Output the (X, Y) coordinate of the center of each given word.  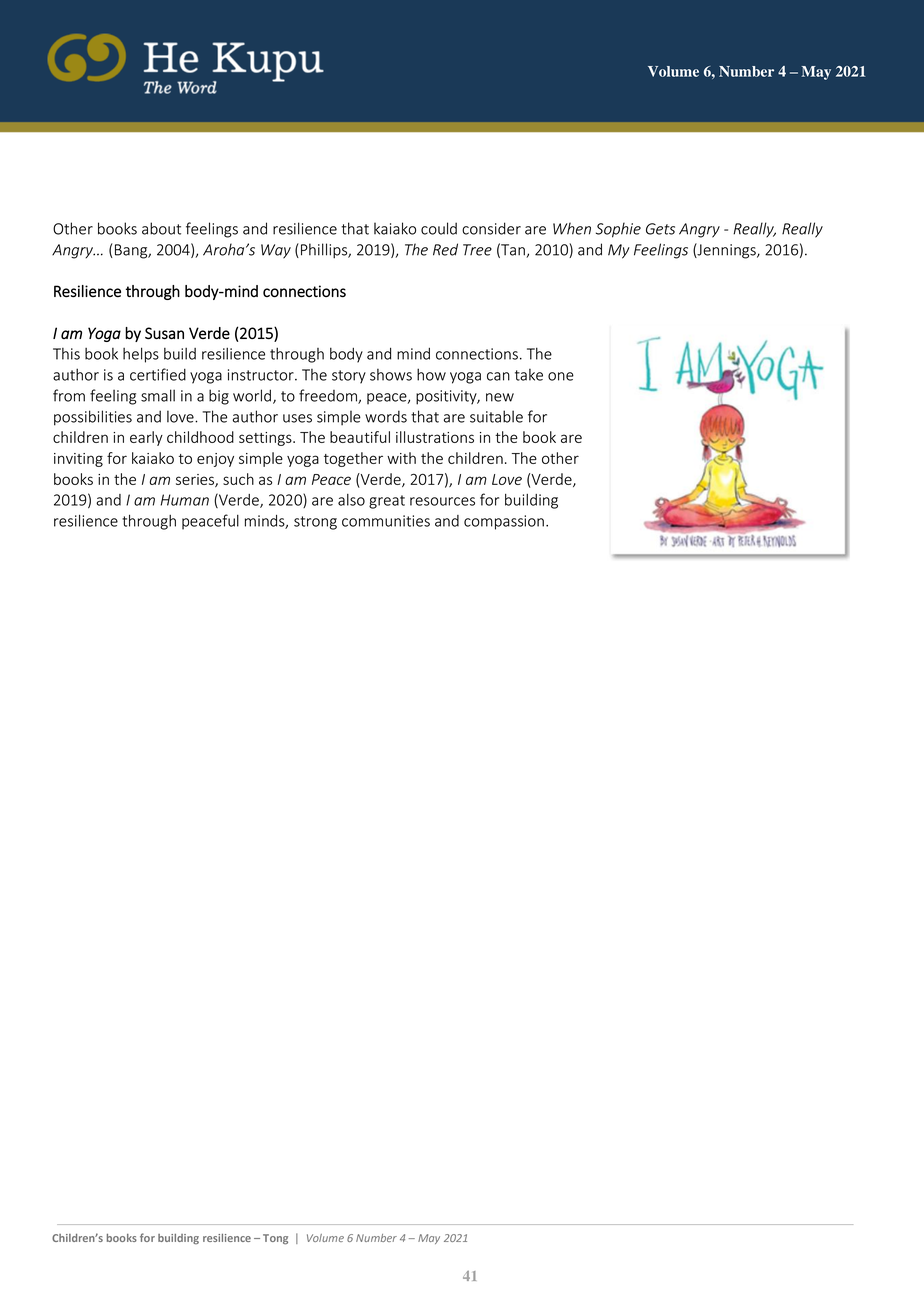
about (161, 228)
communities (386, 521)
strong (315, 523)
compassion (504, 522)
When (572, 228)
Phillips (325, 251)
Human (184, 500)
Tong (275, 1239)
